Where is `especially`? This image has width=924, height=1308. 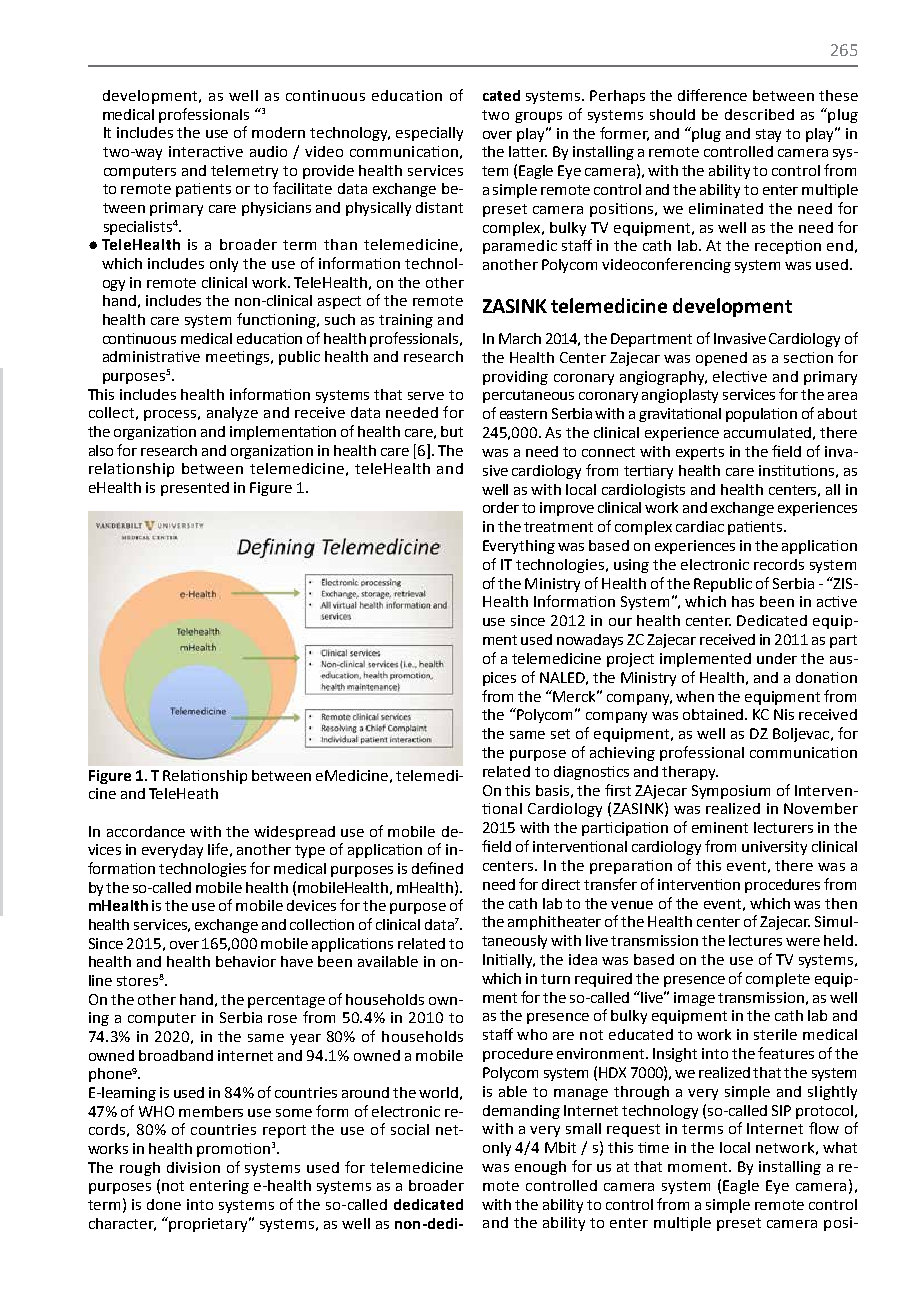 especially is located at coordinates (429, 134).
